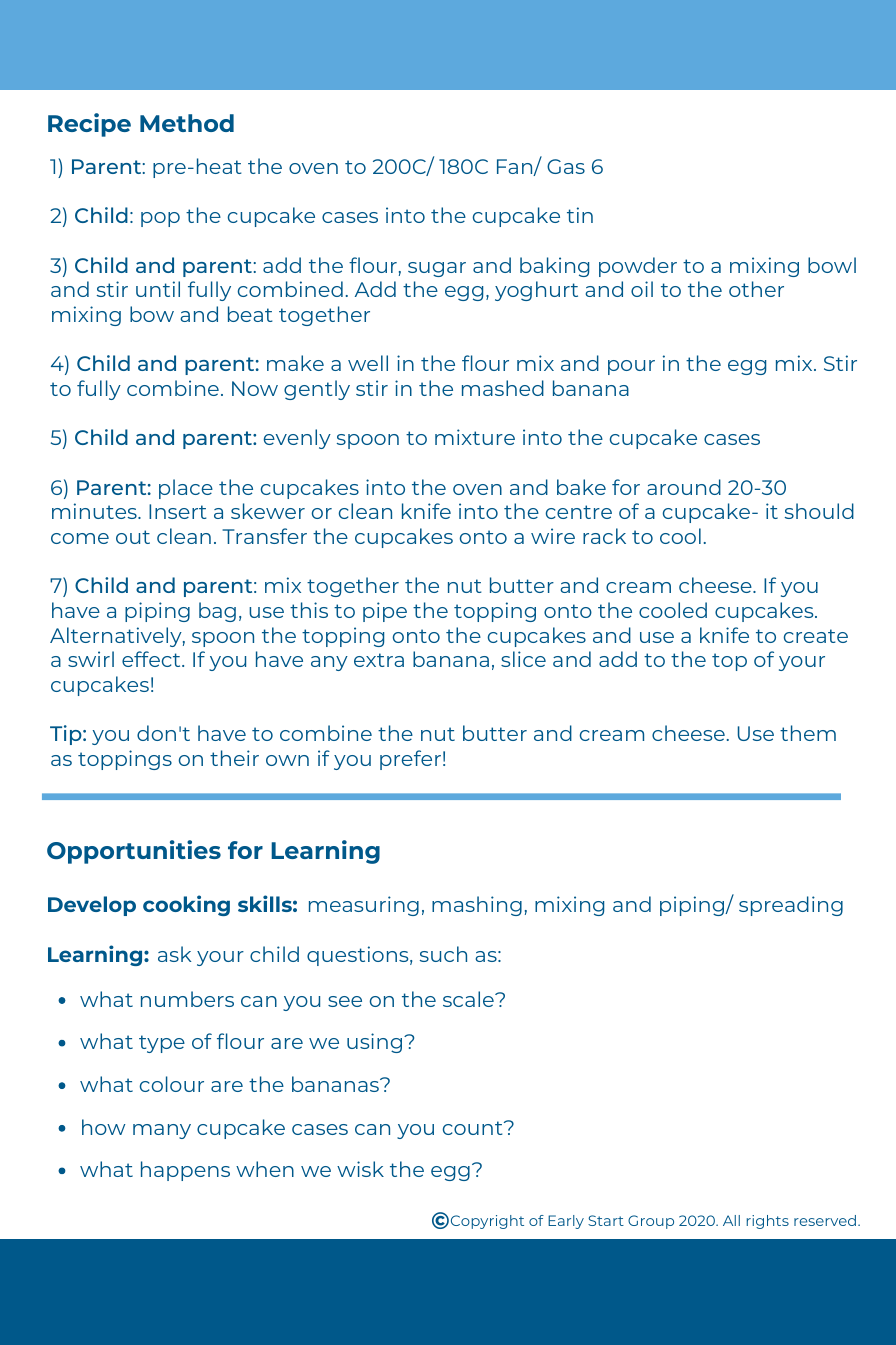  What do you see at coordinates (816, 636) in the screenshot?
I see `create` at bounding box center [816, 636].
